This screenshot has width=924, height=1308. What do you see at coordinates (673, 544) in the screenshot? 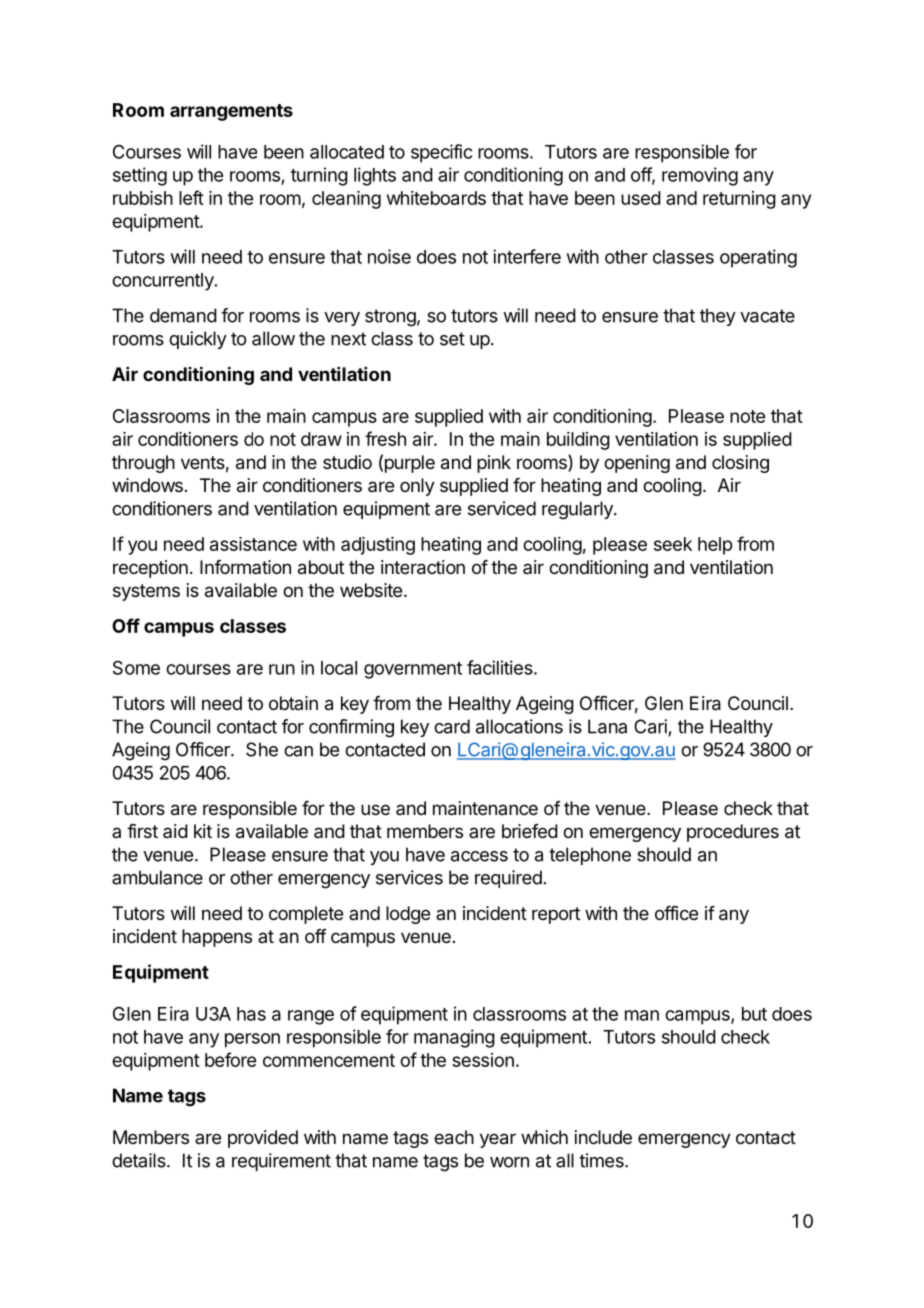
I see `seek` at bounding box center [673, 544].
